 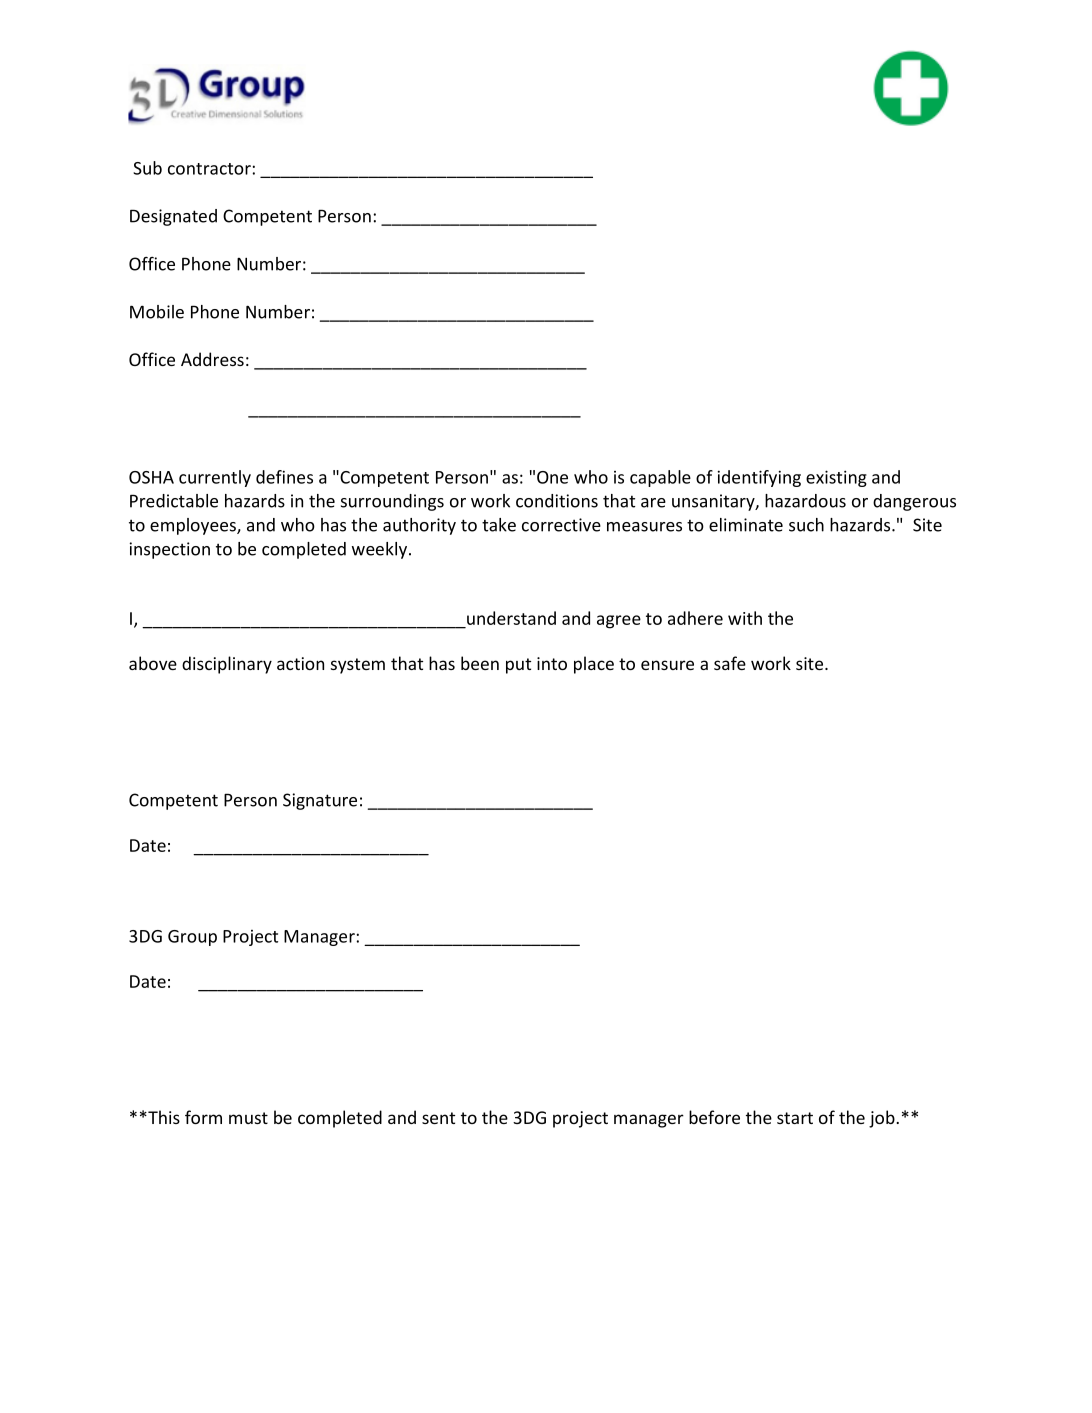 I want to click on safe, so click(x=730, y=663).
